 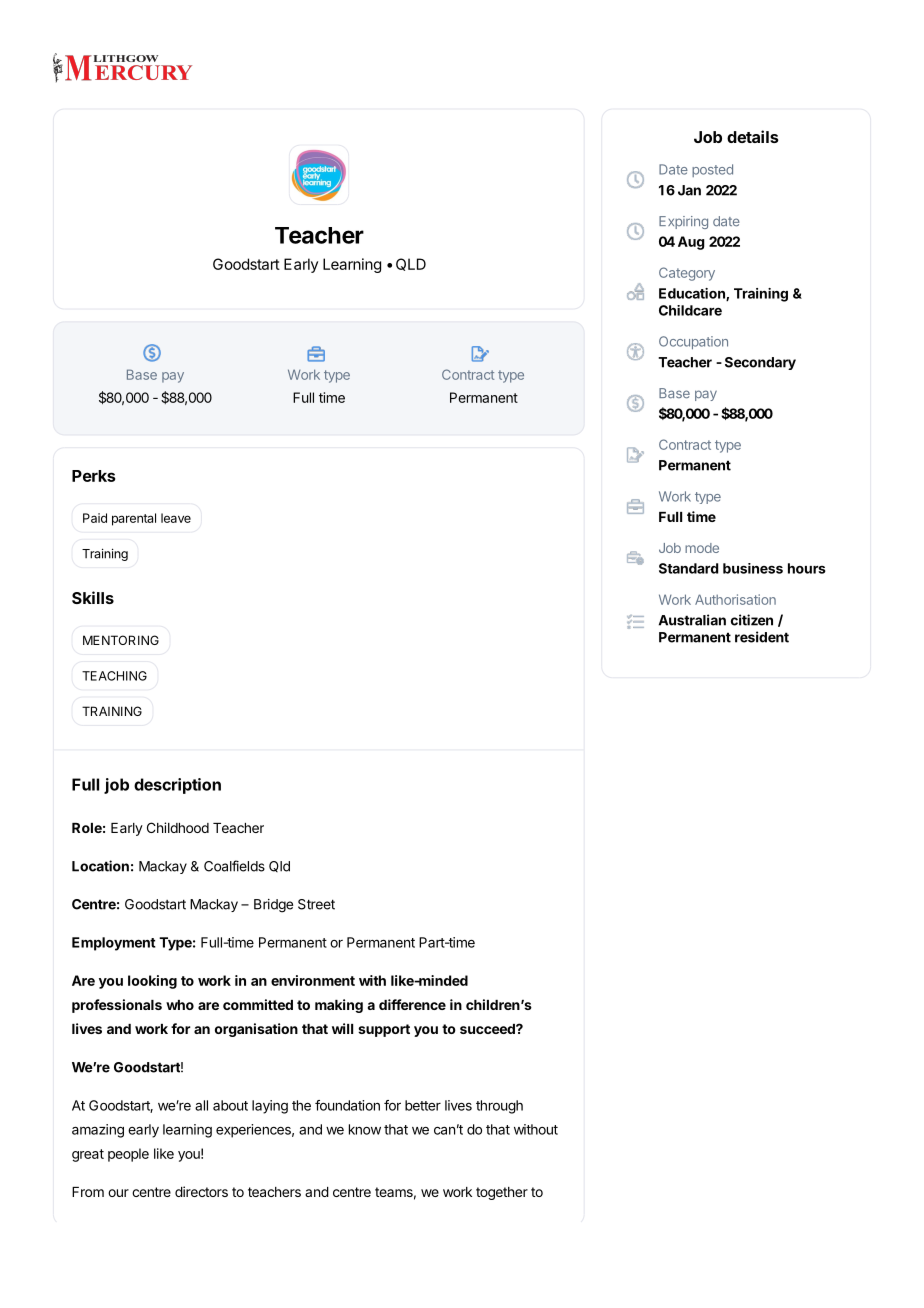 I want to click on Standard, so click(x=688, y=568).
